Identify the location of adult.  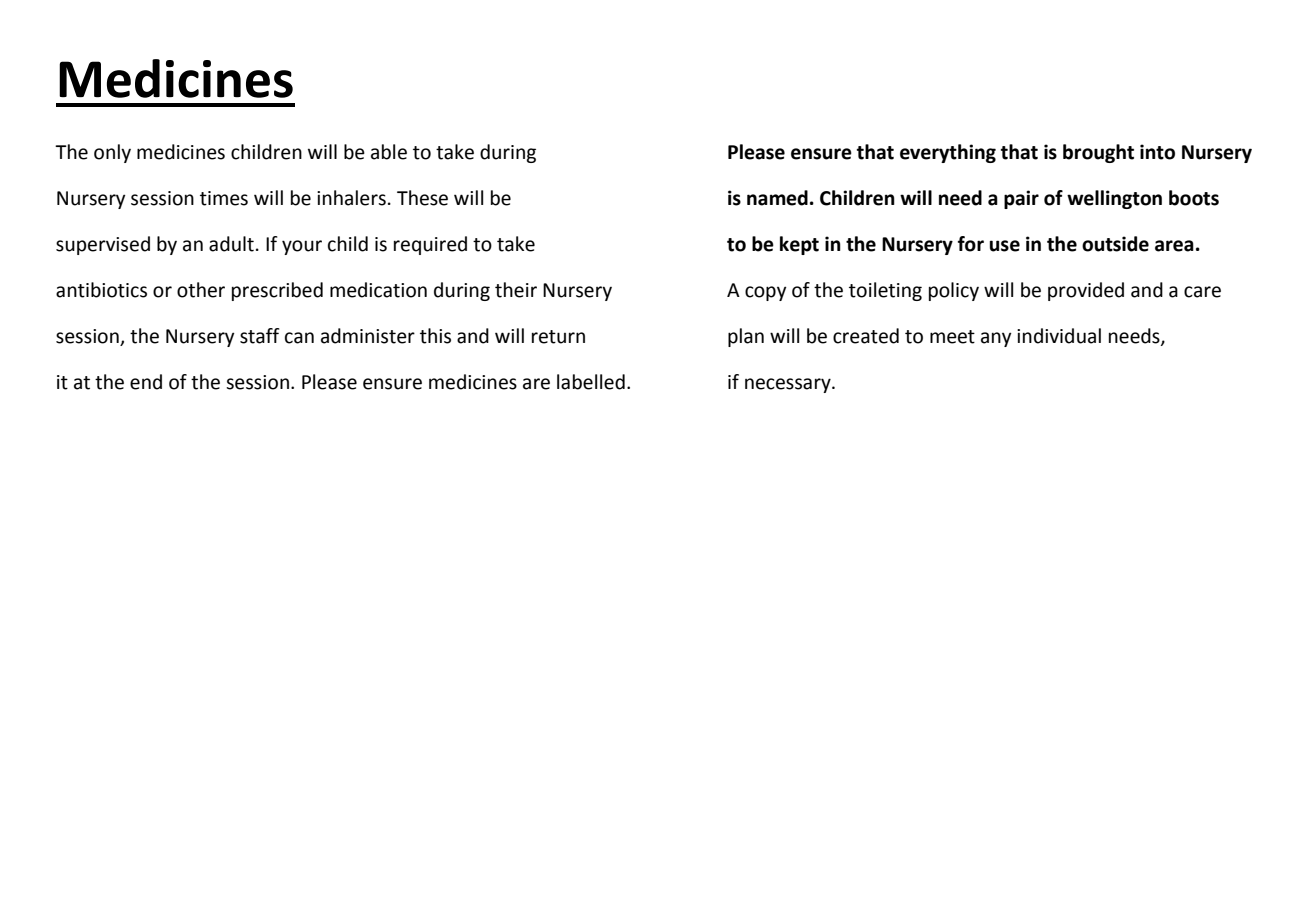
(231, 244).
